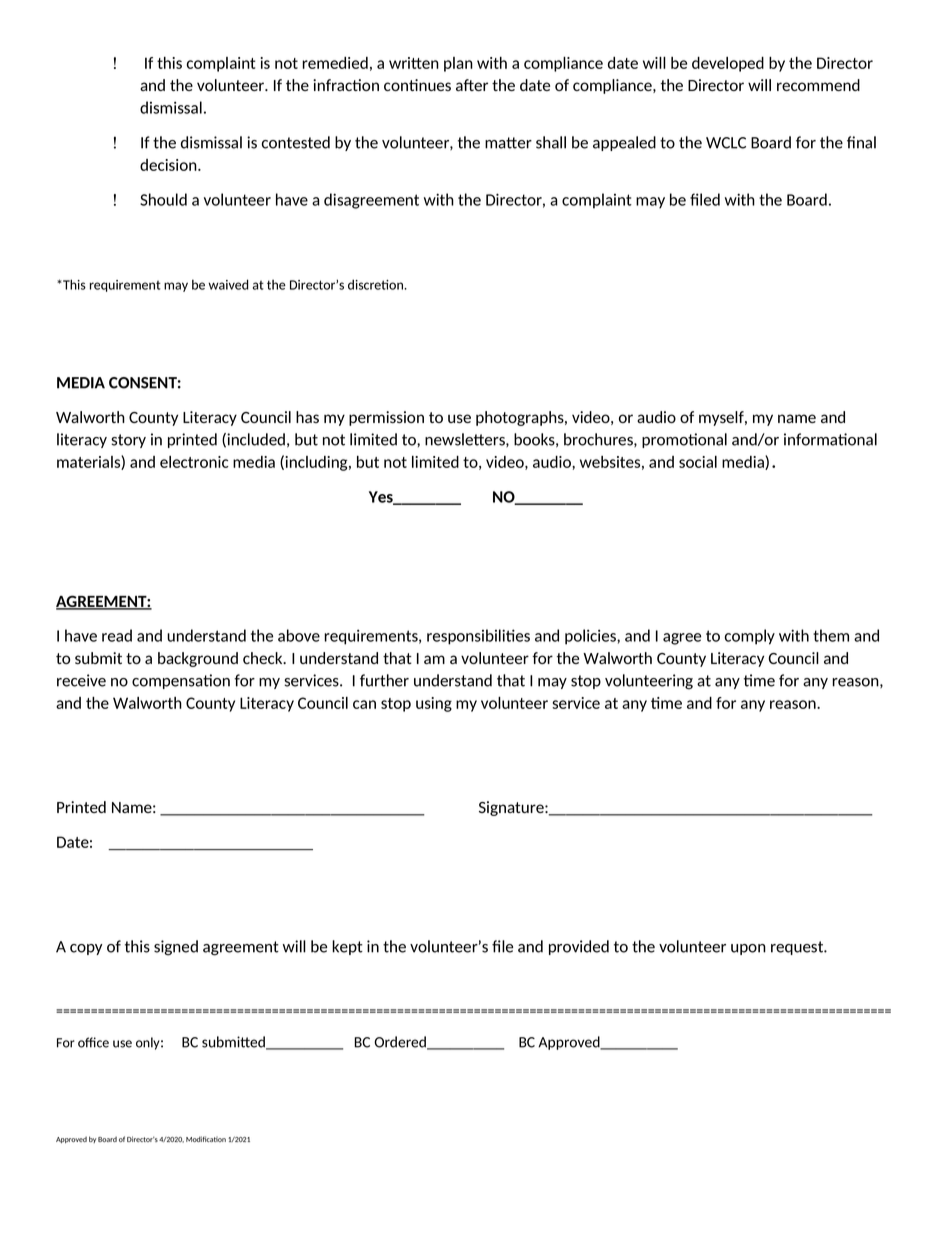 The width and height of the screenshot is (952, 1233). I want to click on afer, so click(472, 85).
